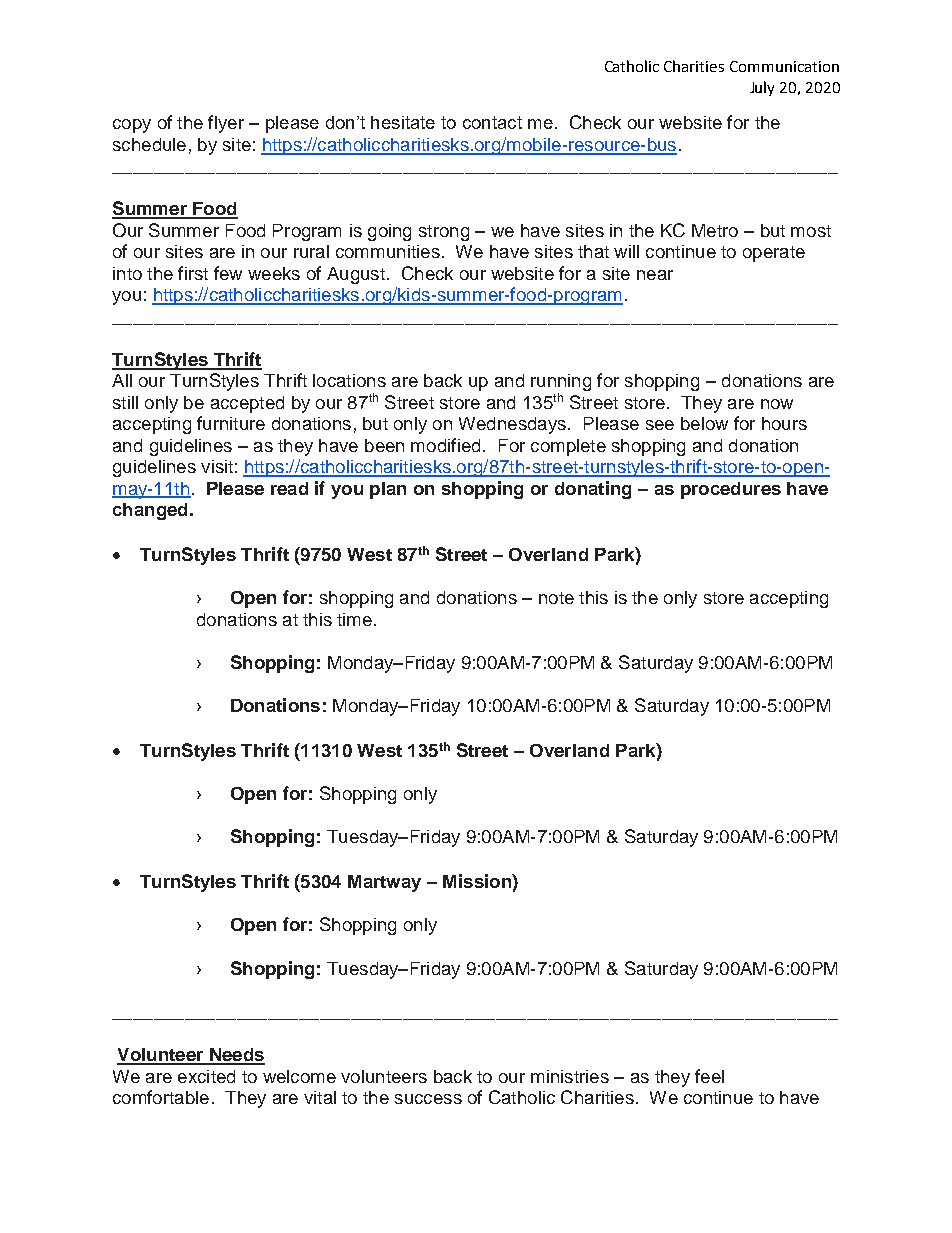 The height and width of the screenshot is (1233, 952). What do you see at coordinates (709, 1076) in the screenshot?
I see `feel` at bounding box center [709, 1076].
